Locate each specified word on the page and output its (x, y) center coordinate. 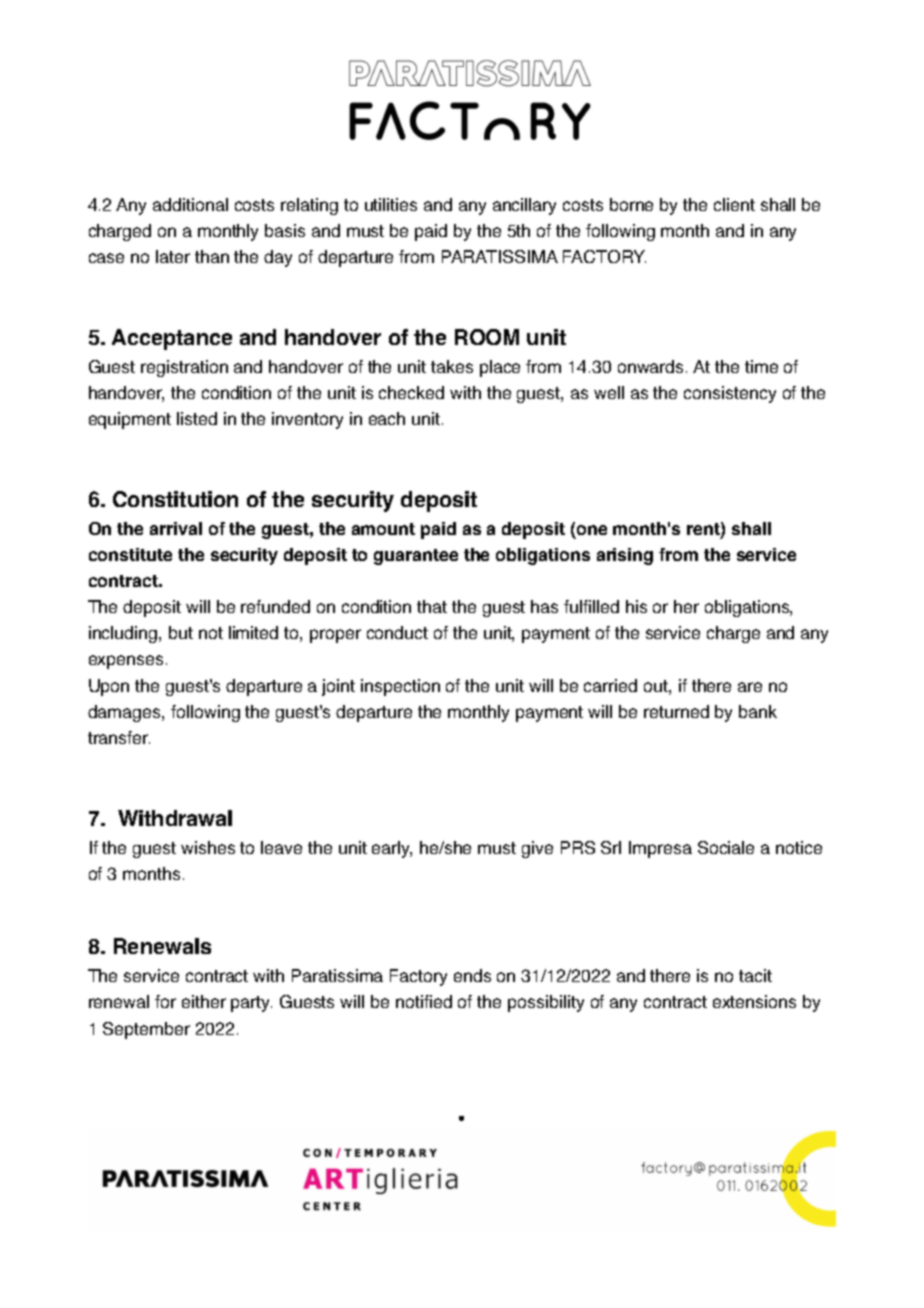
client (734, 204)
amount (383, 529)
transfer (119, 737)
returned (676, 711)
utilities (391, 204)
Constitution (175, 499)
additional (190, 204)
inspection (400, 687)
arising (625, 556)
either (204, 1001)
